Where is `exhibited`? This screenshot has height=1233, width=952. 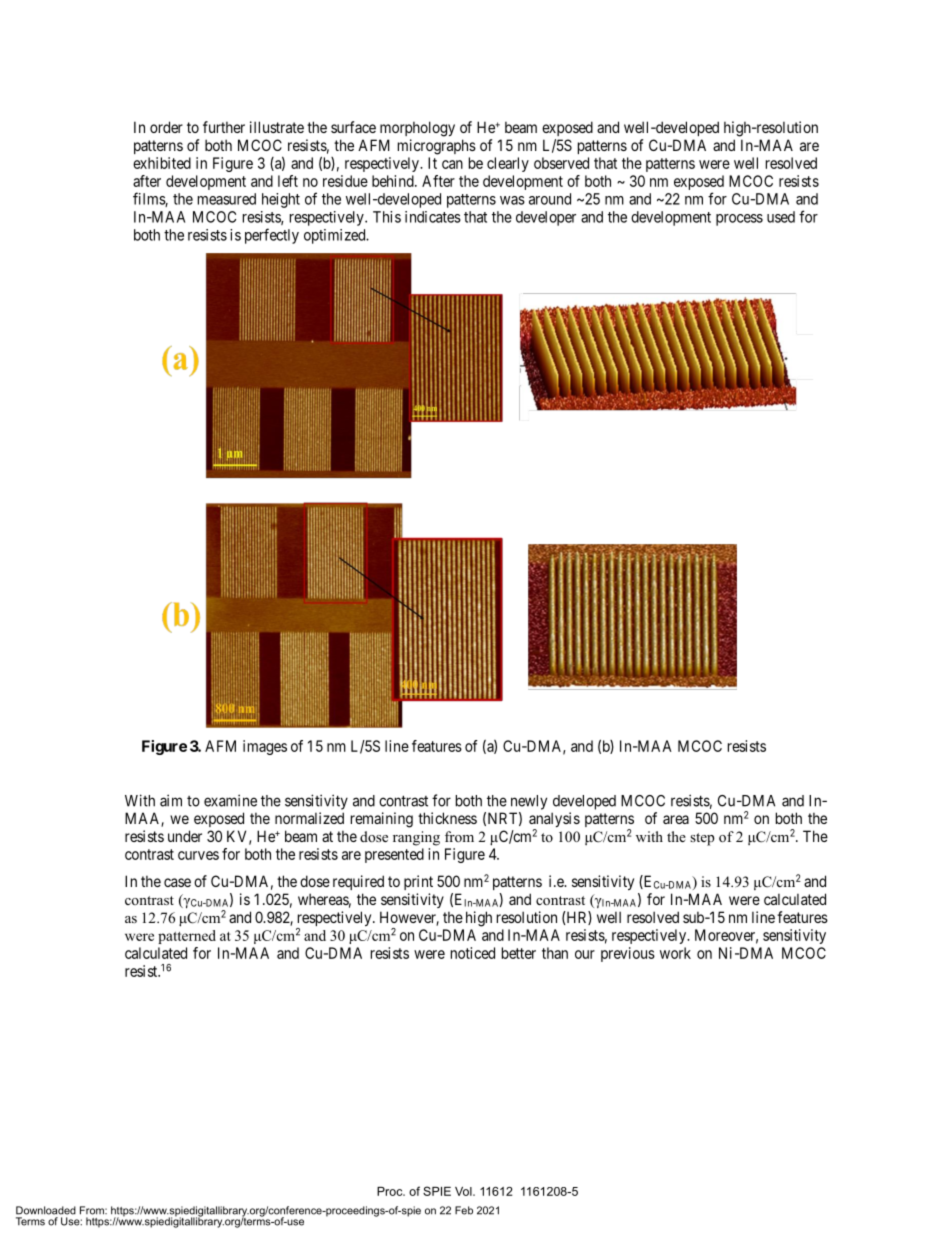 exhibited is located at coordinates (162, 163).
